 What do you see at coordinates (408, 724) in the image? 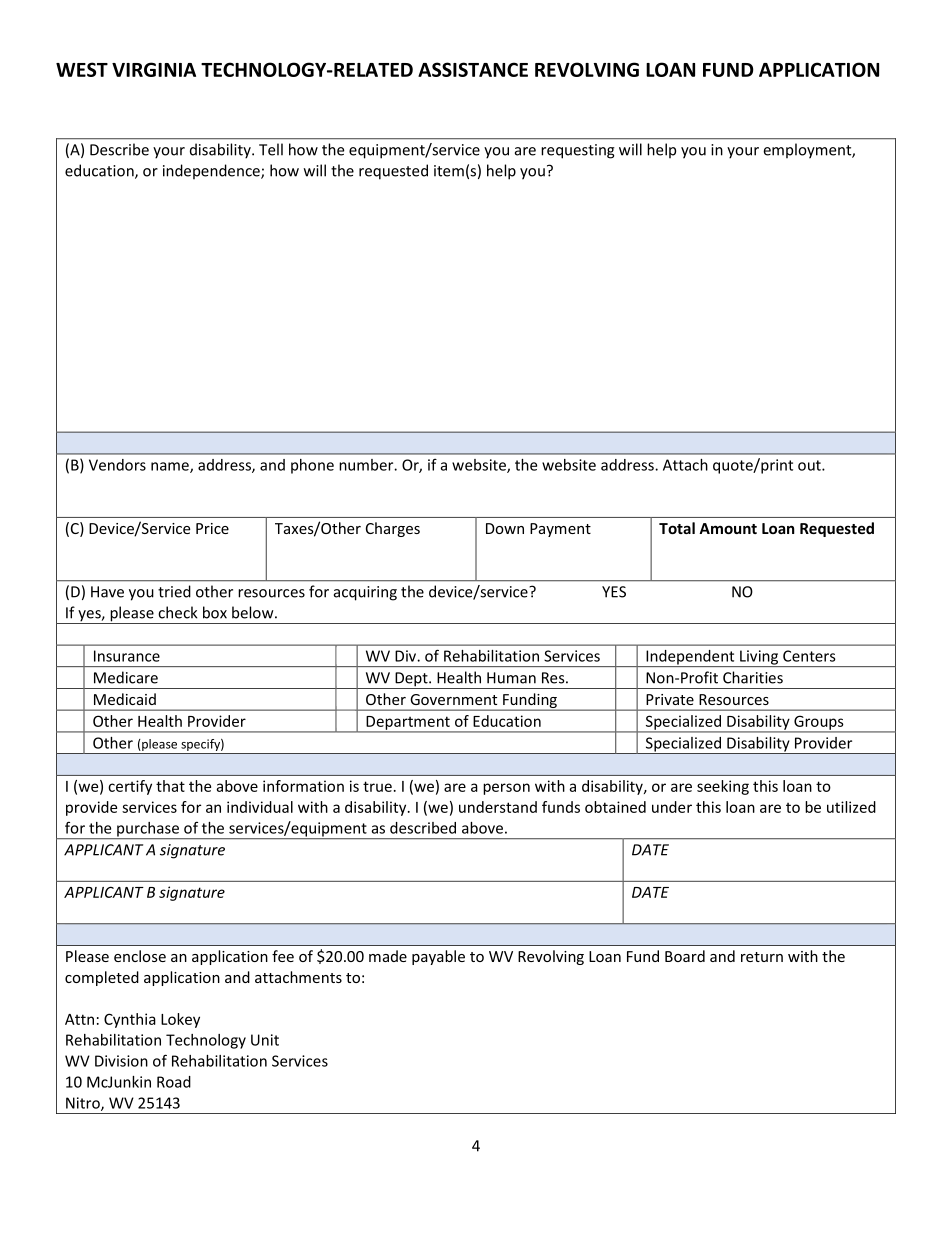
I see `Department` at bounding box center [408, 724].
